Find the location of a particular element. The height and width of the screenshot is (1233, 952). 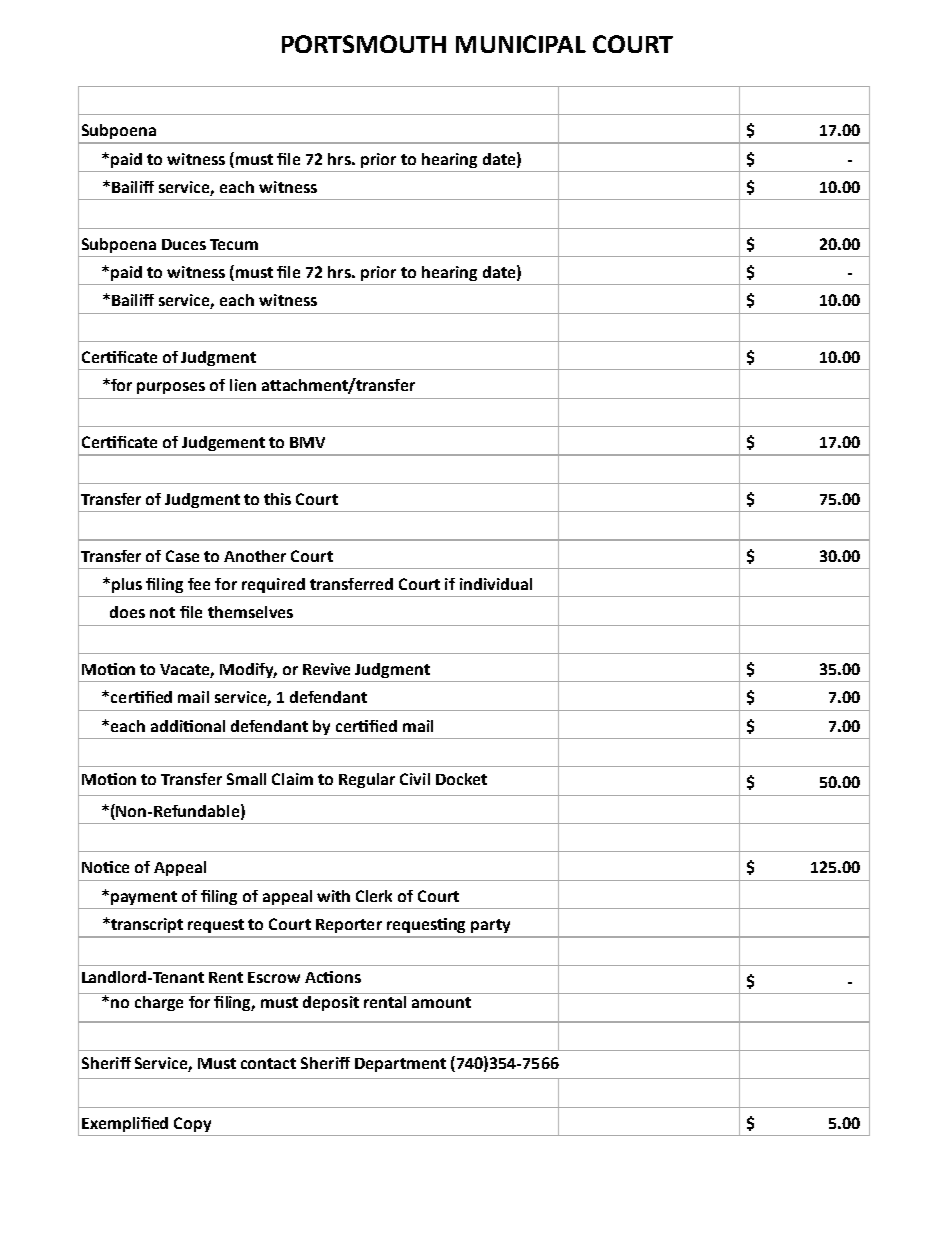

BMV is located at coordinates (307, 442).
